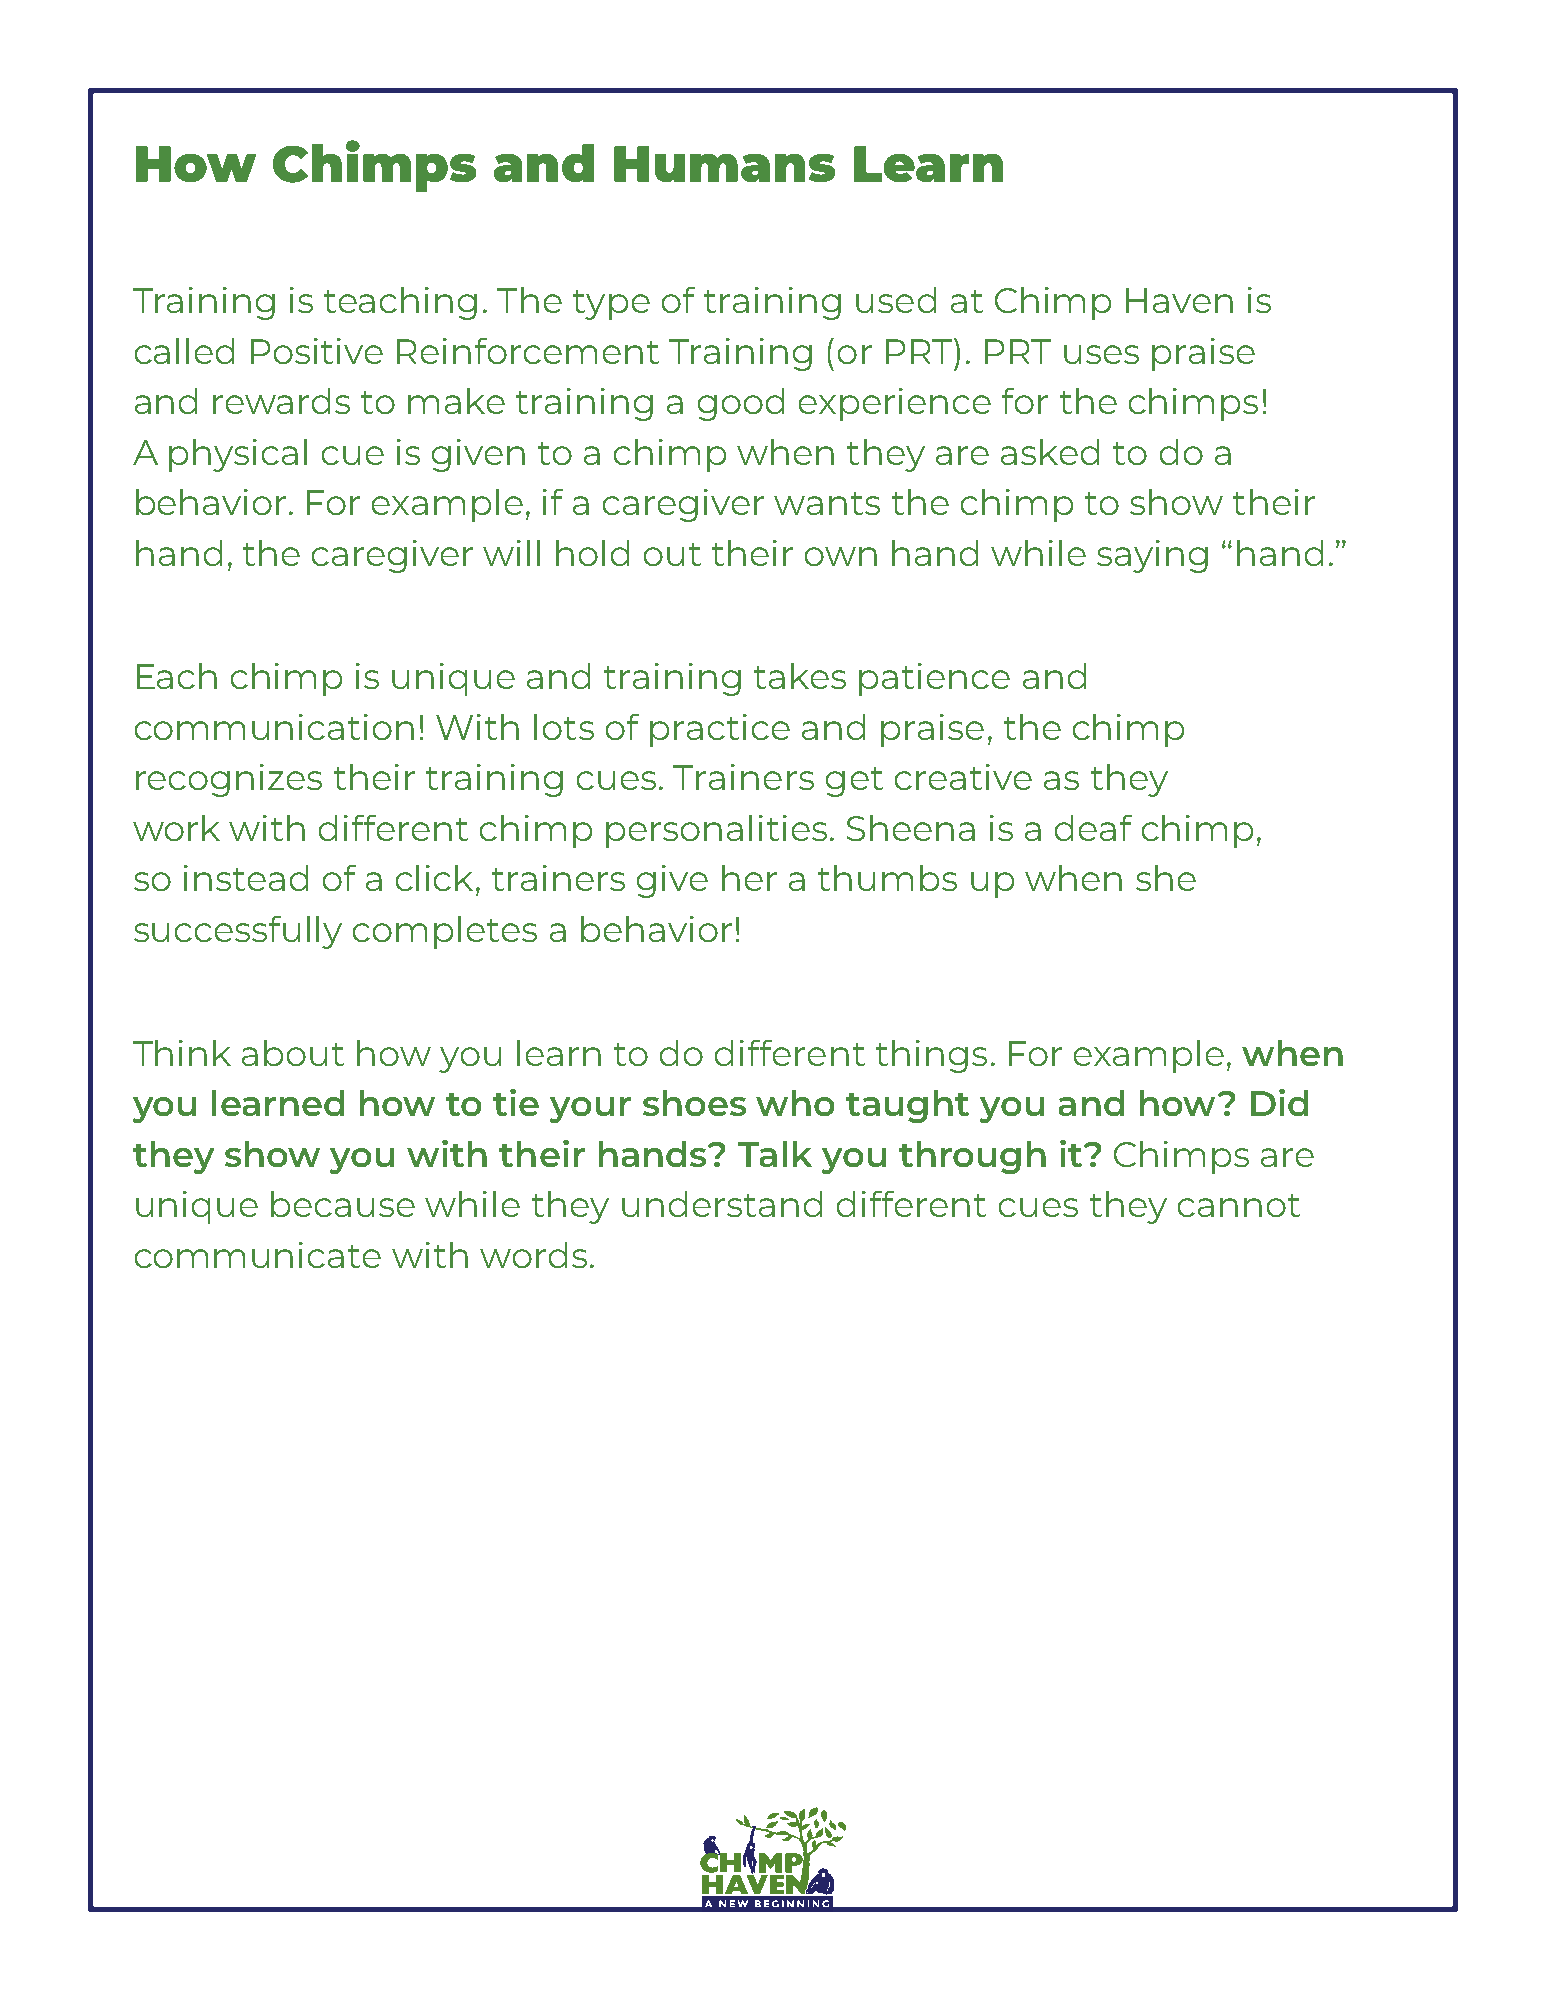 Image resolution: width=1546 pixels, height=2000 pixels. What do you see at coordinates (934, 679) in the screenshot?
I see `patience` at bounding box center [934, 679].
